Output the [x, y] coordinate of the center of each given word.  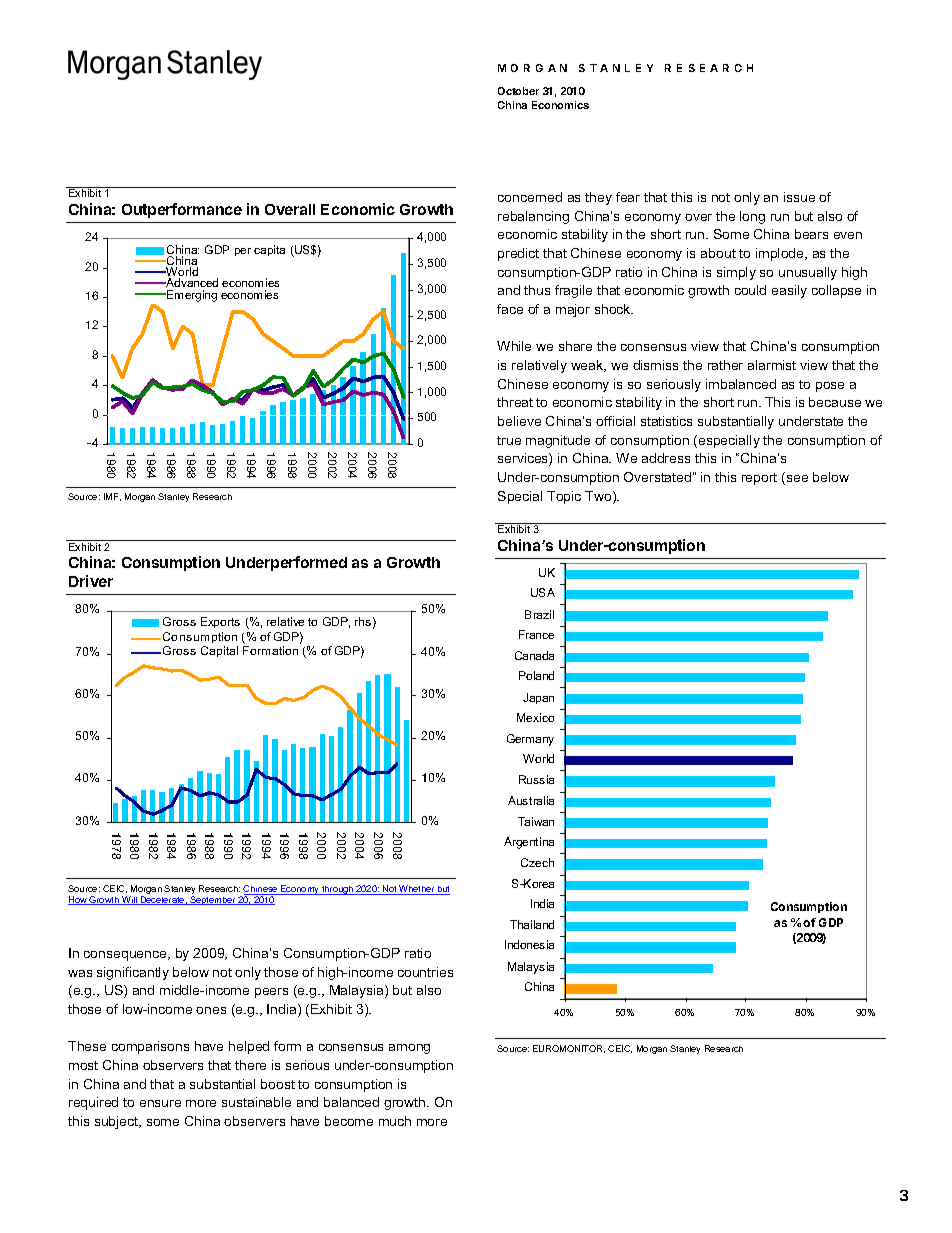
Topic [564, 497]
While [514, 346]
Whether [417, 890]
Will [129, 900]
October [518, 91]
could [750, 290]
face [510, 309]
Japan [538, 698]
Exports [220, 622]
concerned [530, 197]
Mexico [535, 717]
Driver [91, 581]
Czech [537, 862]
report [759, 479]
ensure [160, 1103]
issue [799, 197]
